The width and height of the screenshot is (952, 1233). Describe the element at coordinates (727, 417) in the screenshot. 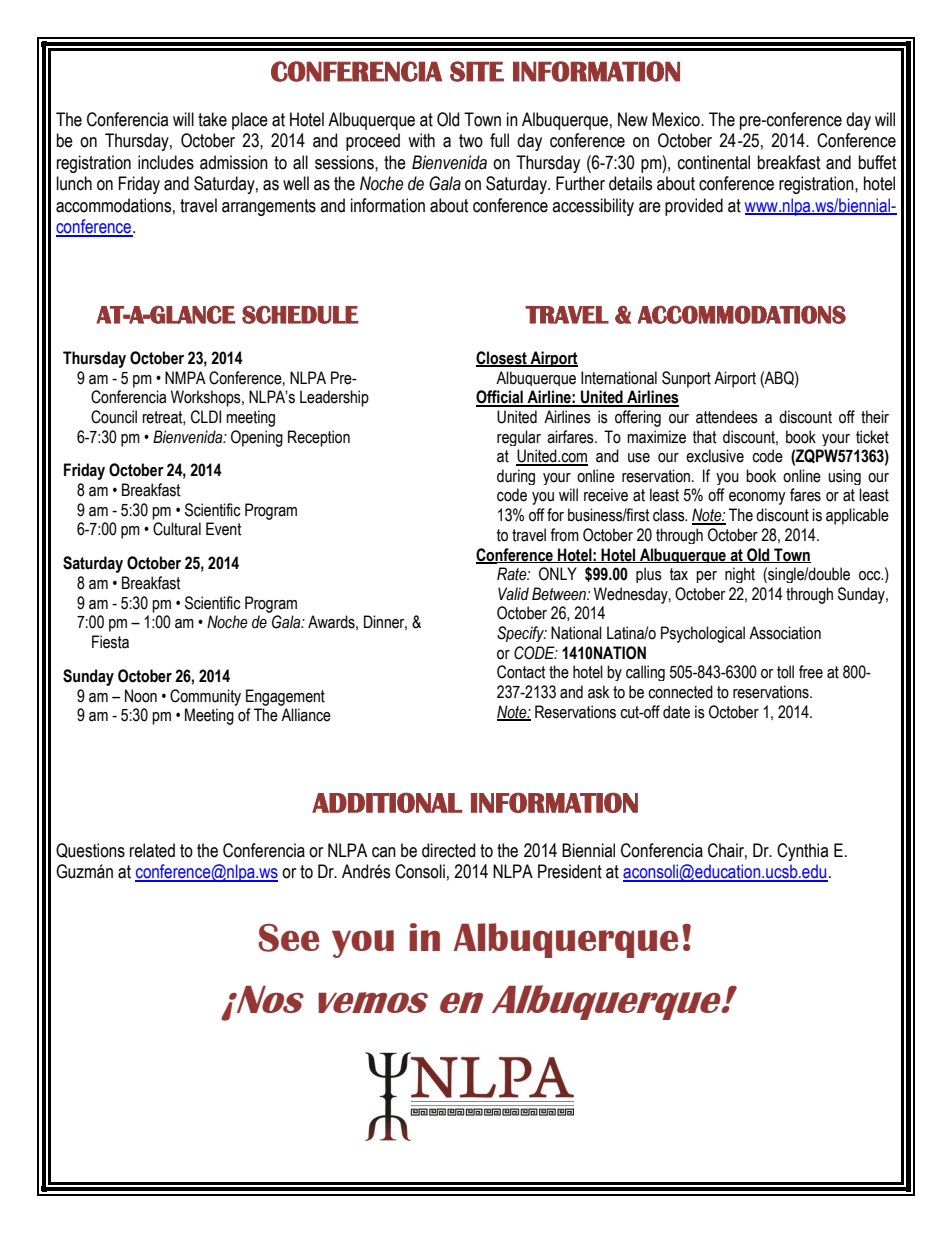

I see `attendees` at that location.
